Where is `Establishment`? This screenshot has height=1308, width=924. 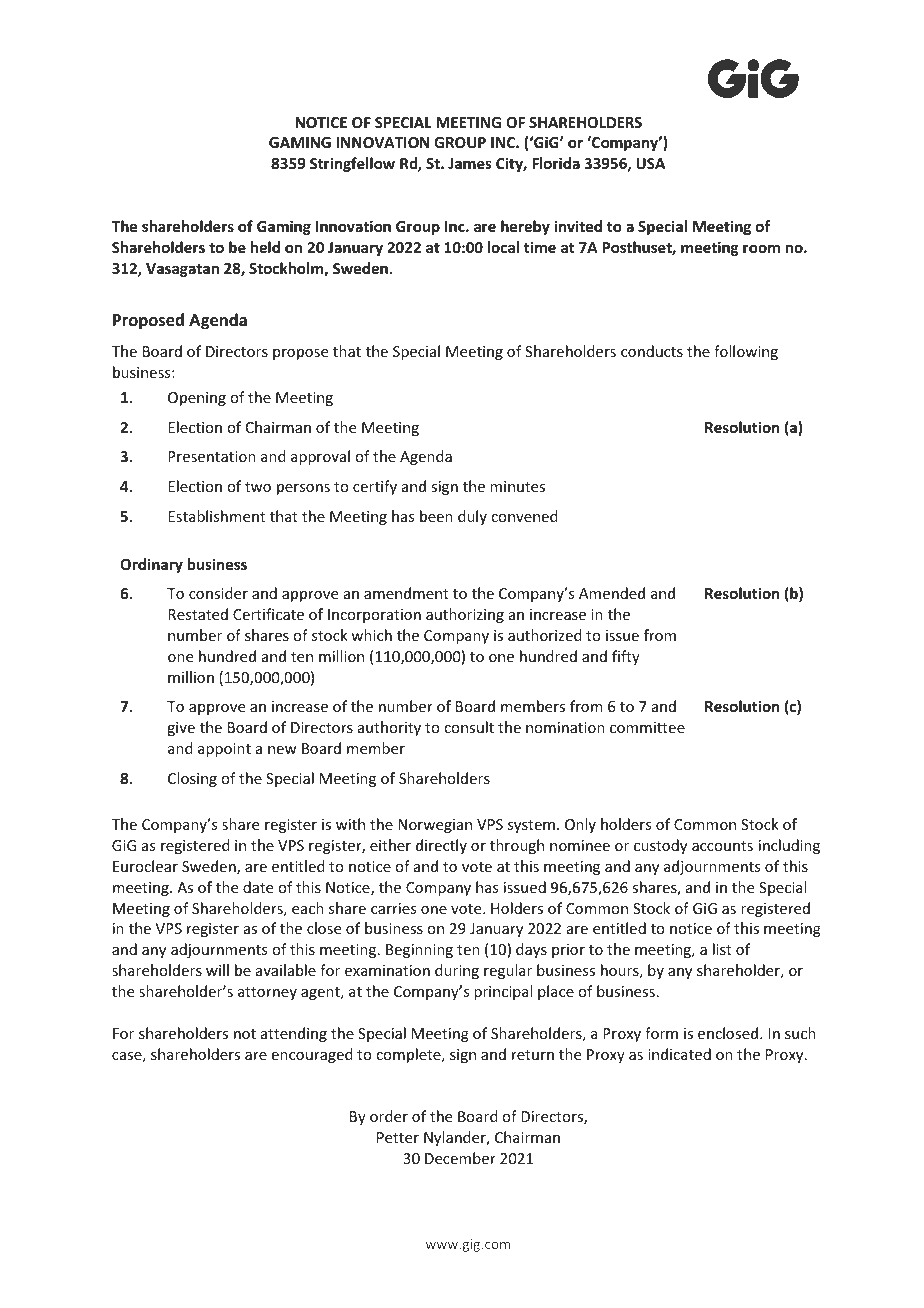 Establishment is located at coordinates (216, 516).
